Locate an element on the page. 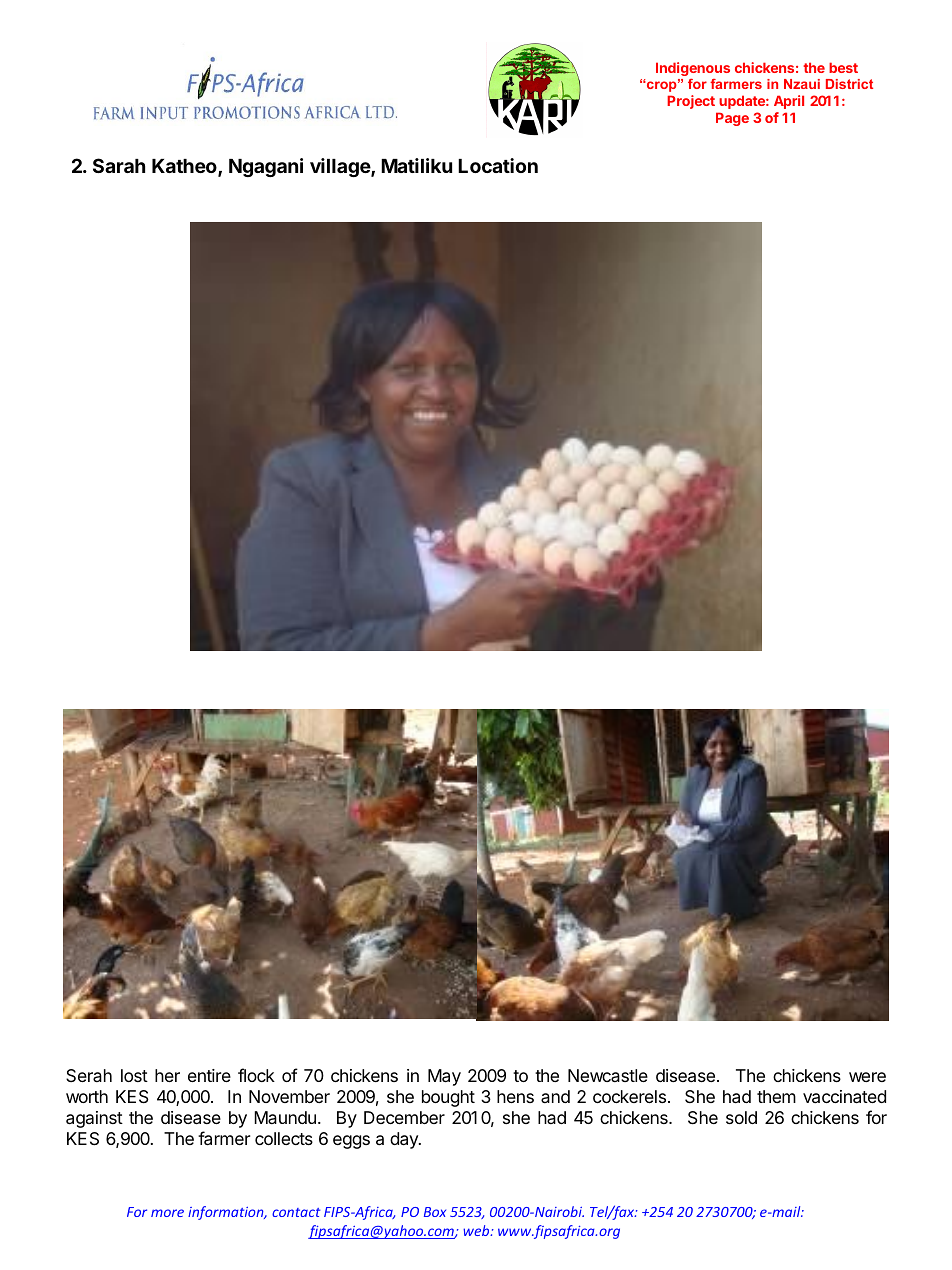 This page has height=1270, width=952. more is located at coordinates (167, 1213).
